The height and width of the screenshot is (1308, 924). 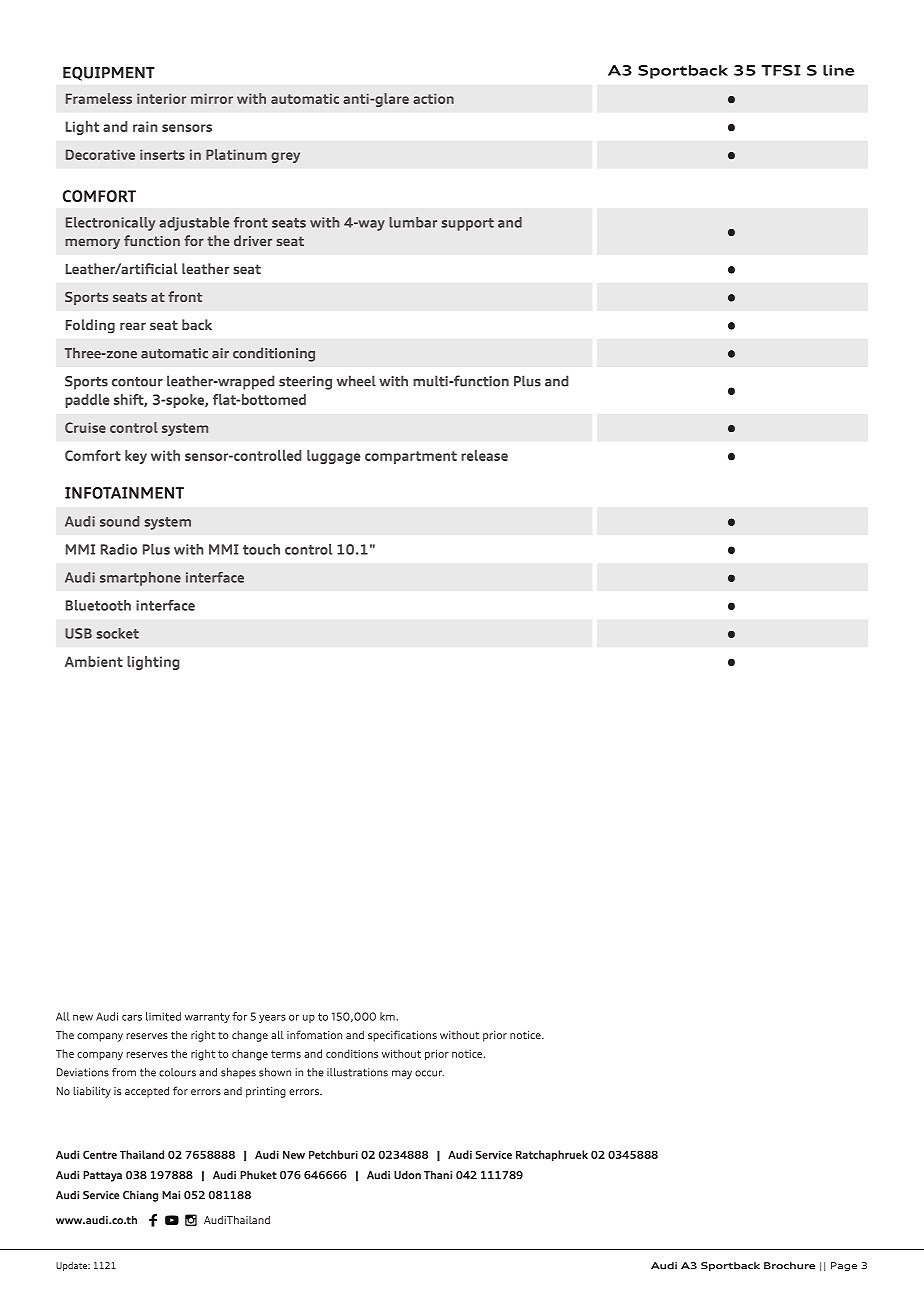 What do you see at coordinates (161, 98) in the screenshot?
I see `interior` at bounding box center [161, 98].
